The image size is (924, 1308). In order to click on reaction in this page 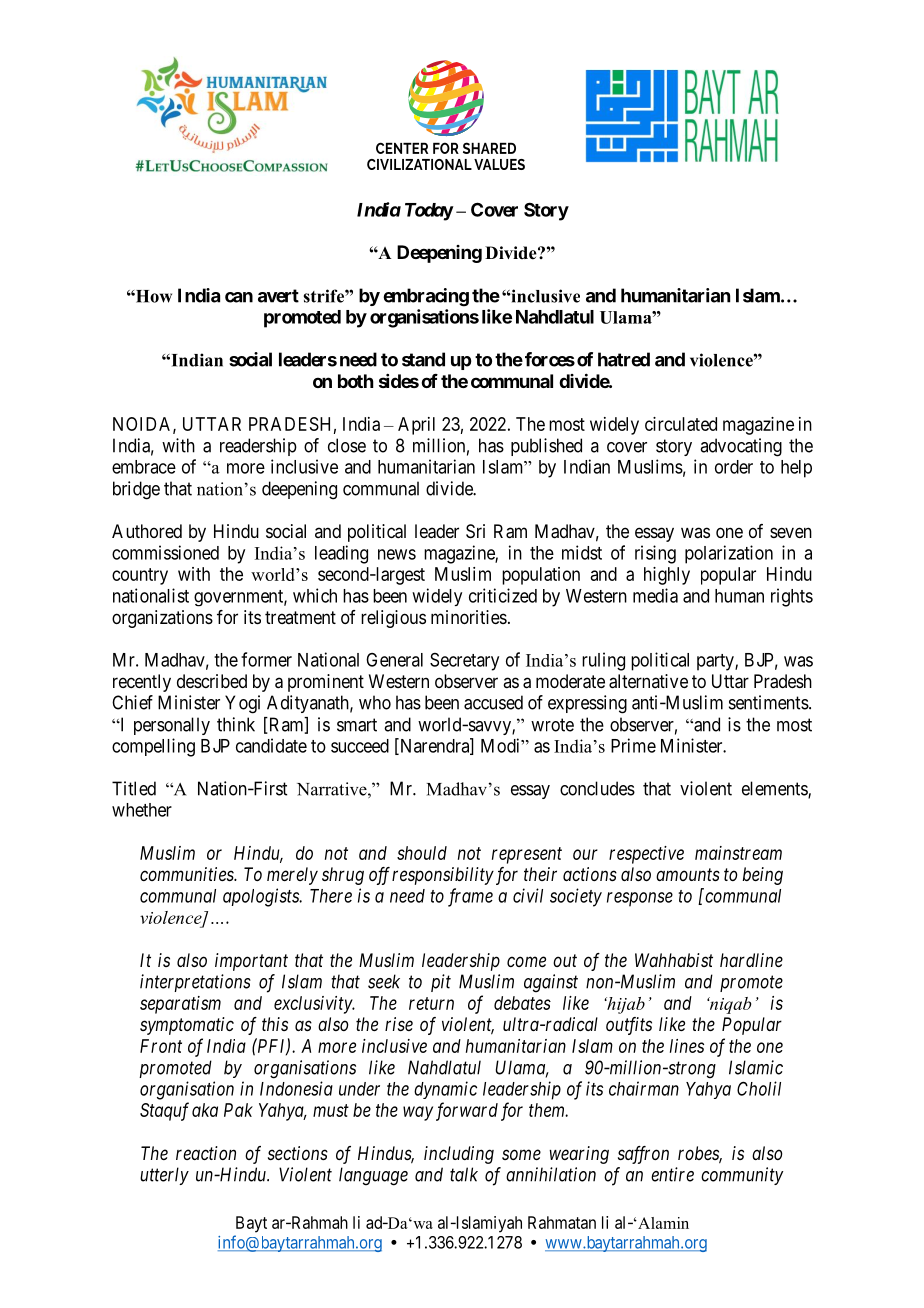, I will do `click(206, 1153)`.
